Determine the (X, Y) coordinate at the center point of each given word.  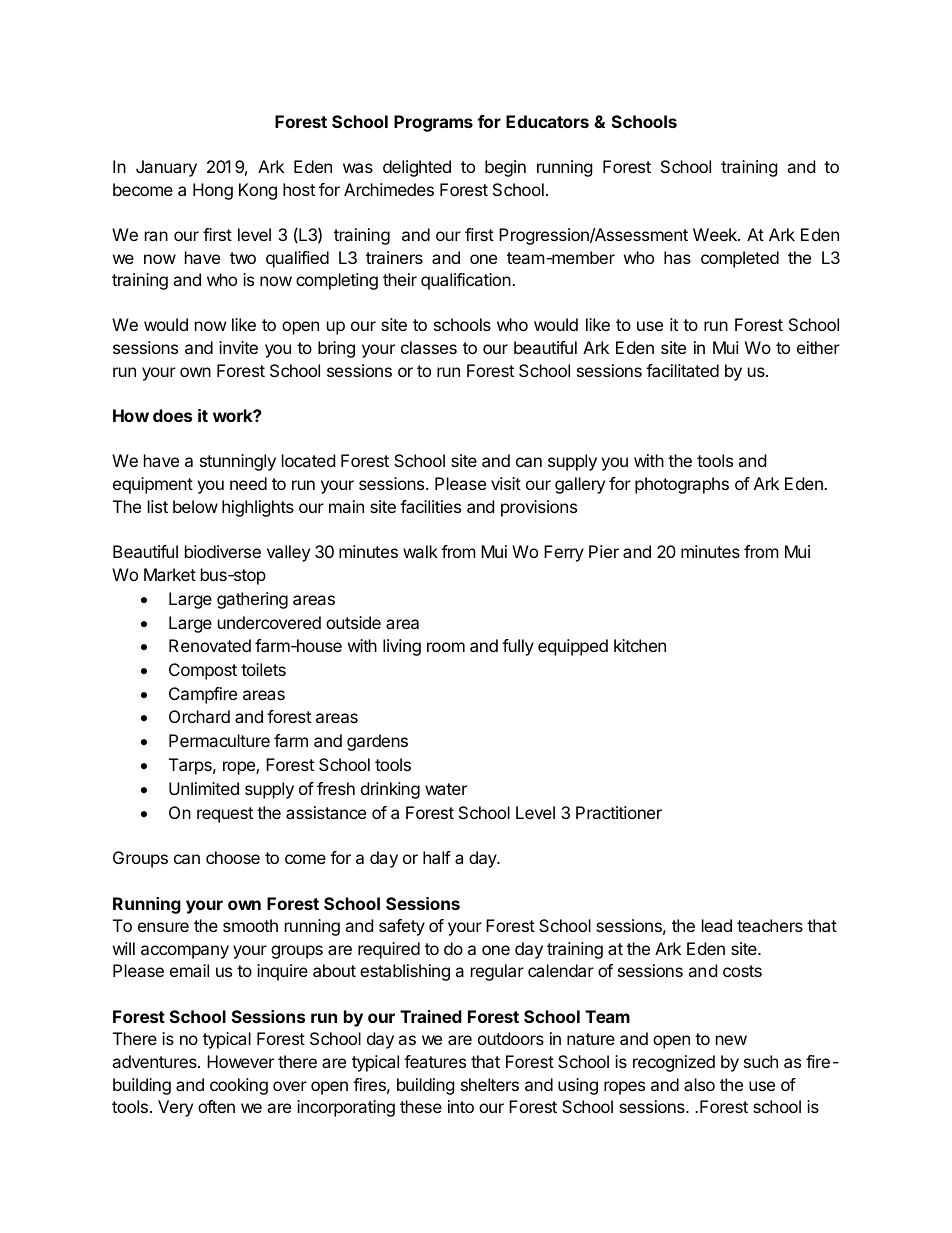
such (761, 1061)
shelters (490, 1084)
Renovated (210, 645)
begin (505, 168)
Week (716, 234)
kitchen (640, 645)
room (446, 647)
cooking (239, 1086)
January (166, 168)
